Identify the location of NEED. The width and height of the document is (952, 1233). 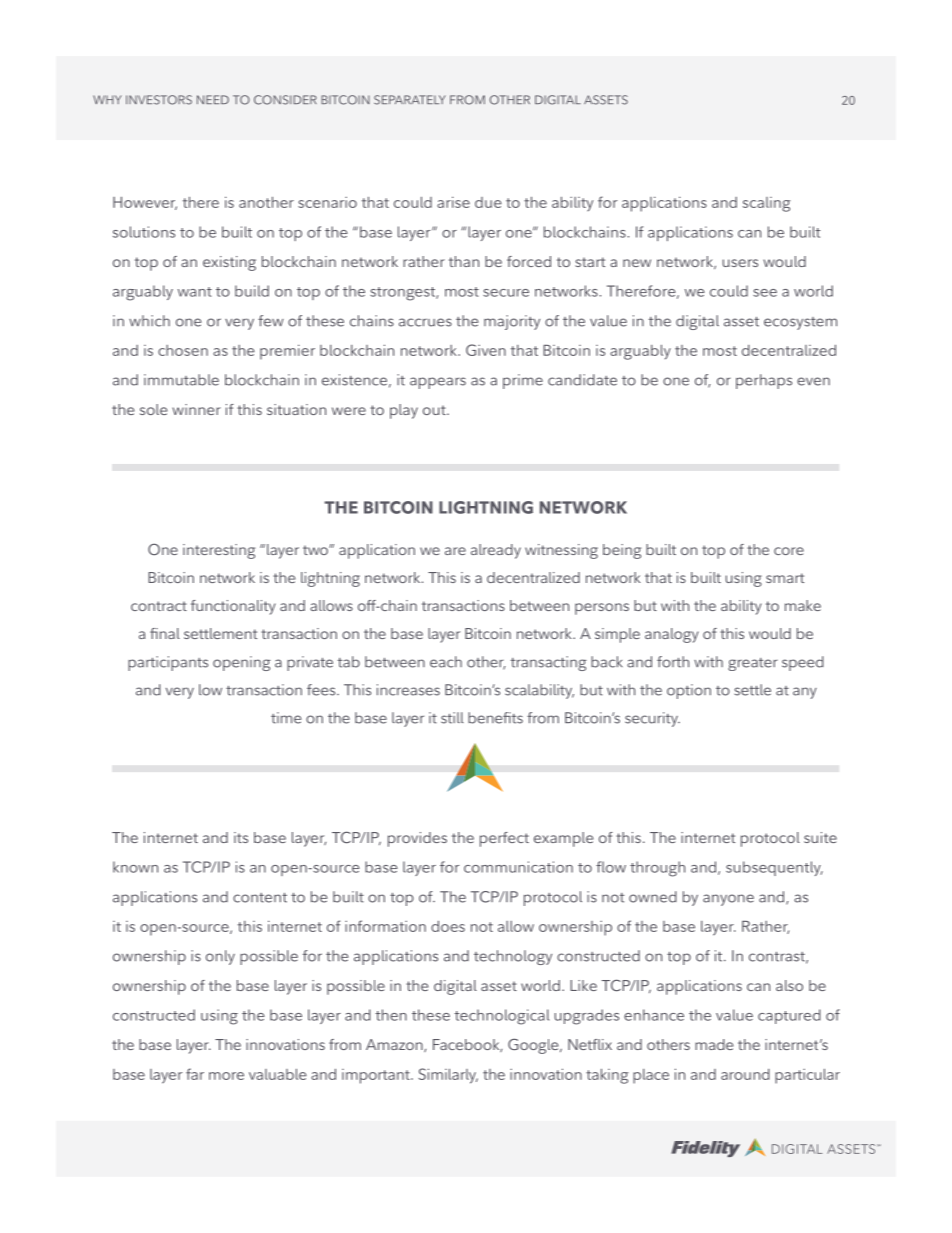
(213, 99).
